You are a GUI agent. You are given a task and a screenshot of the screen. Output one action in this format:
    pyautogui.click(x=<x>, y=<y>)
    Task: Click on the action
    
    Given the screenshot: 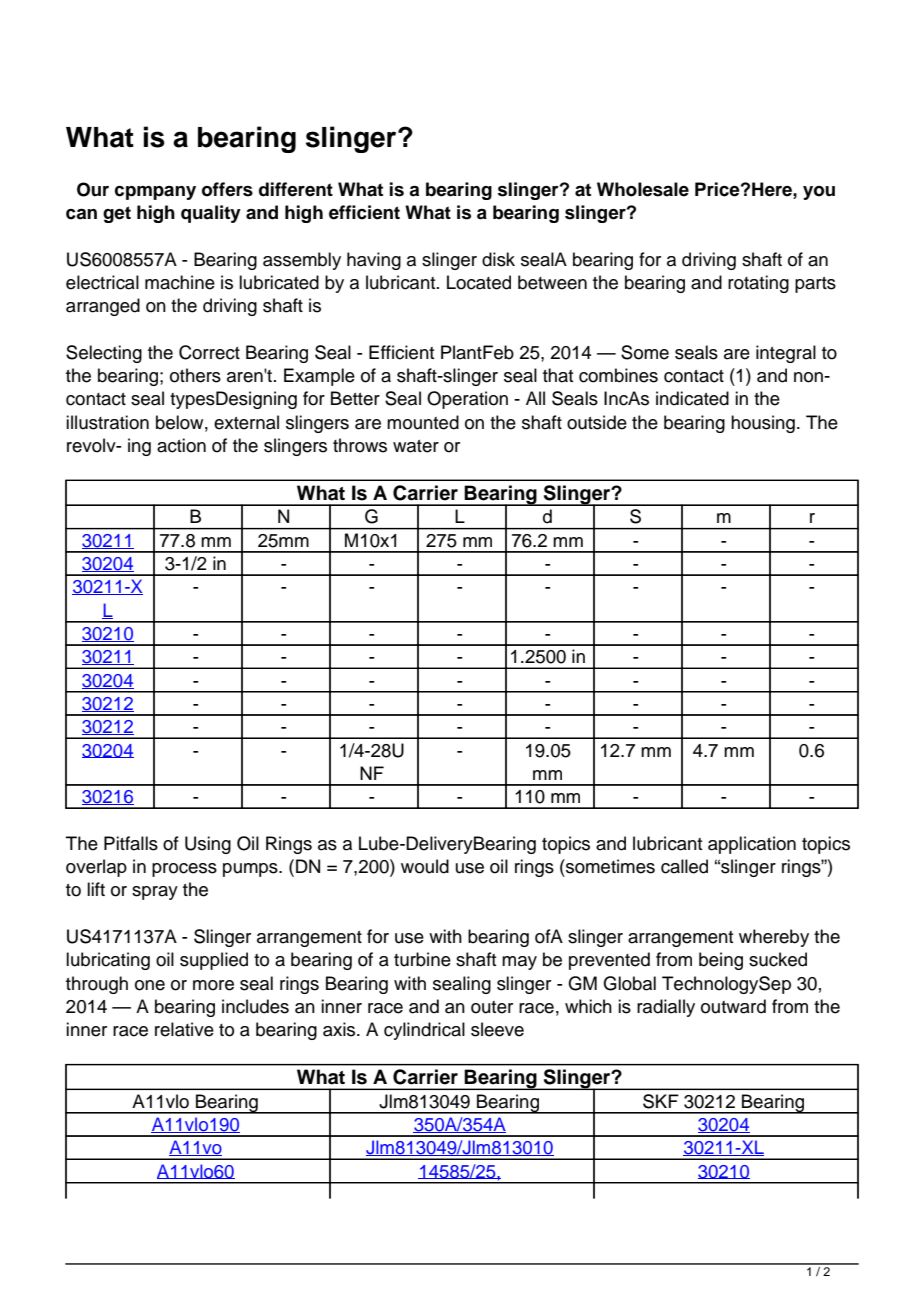 What is the action you would take?
    pyautogui.click(x=181, y=445)
